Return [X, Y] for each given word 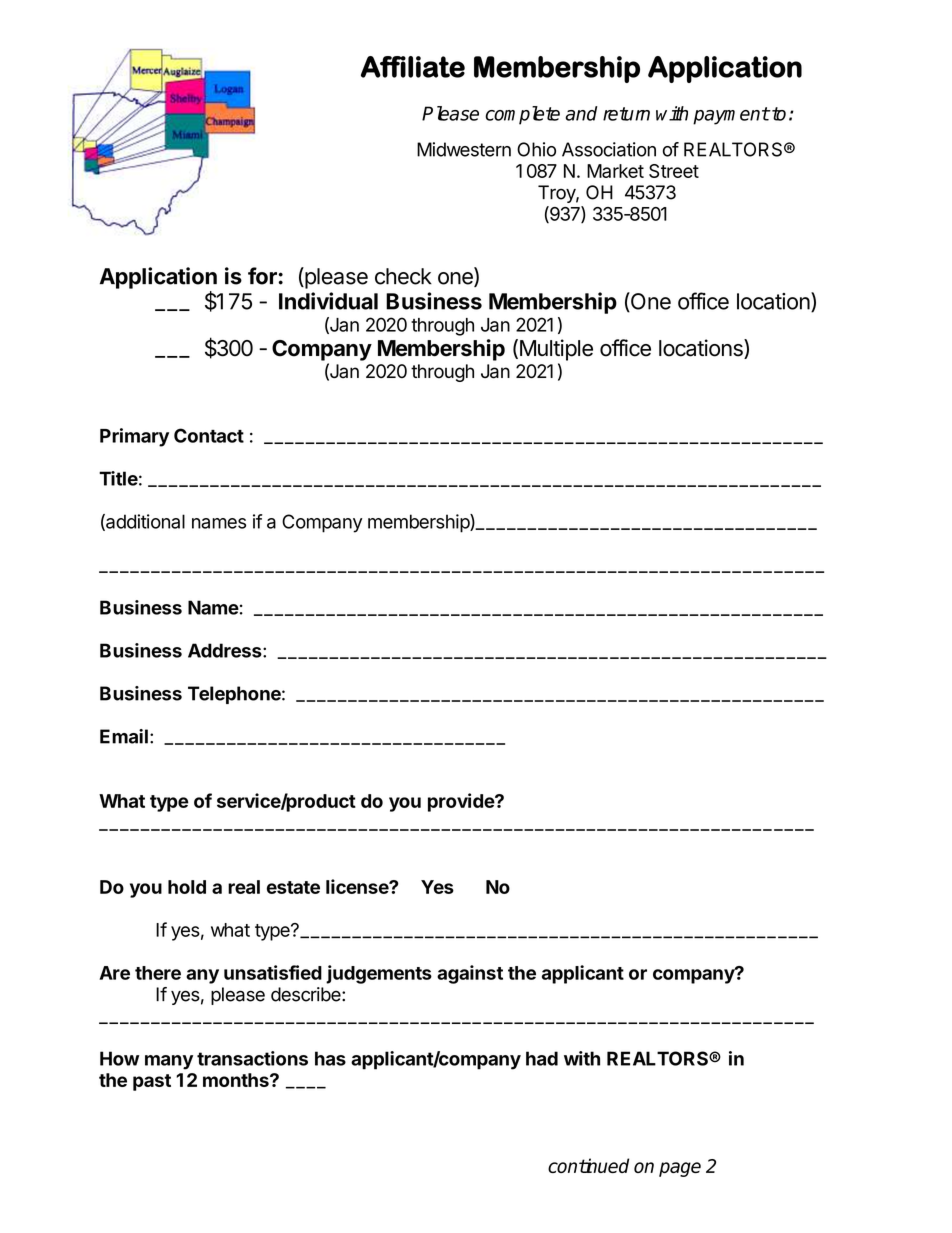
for [262, 276]
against [470, 974]
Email [124, 736]
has [330, 1058]
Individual [328, 301]
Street [674, 171]
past [152, 1082]
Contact [209, 435]
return [626, 114]
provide [462, 802]
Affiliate [413, 67]
